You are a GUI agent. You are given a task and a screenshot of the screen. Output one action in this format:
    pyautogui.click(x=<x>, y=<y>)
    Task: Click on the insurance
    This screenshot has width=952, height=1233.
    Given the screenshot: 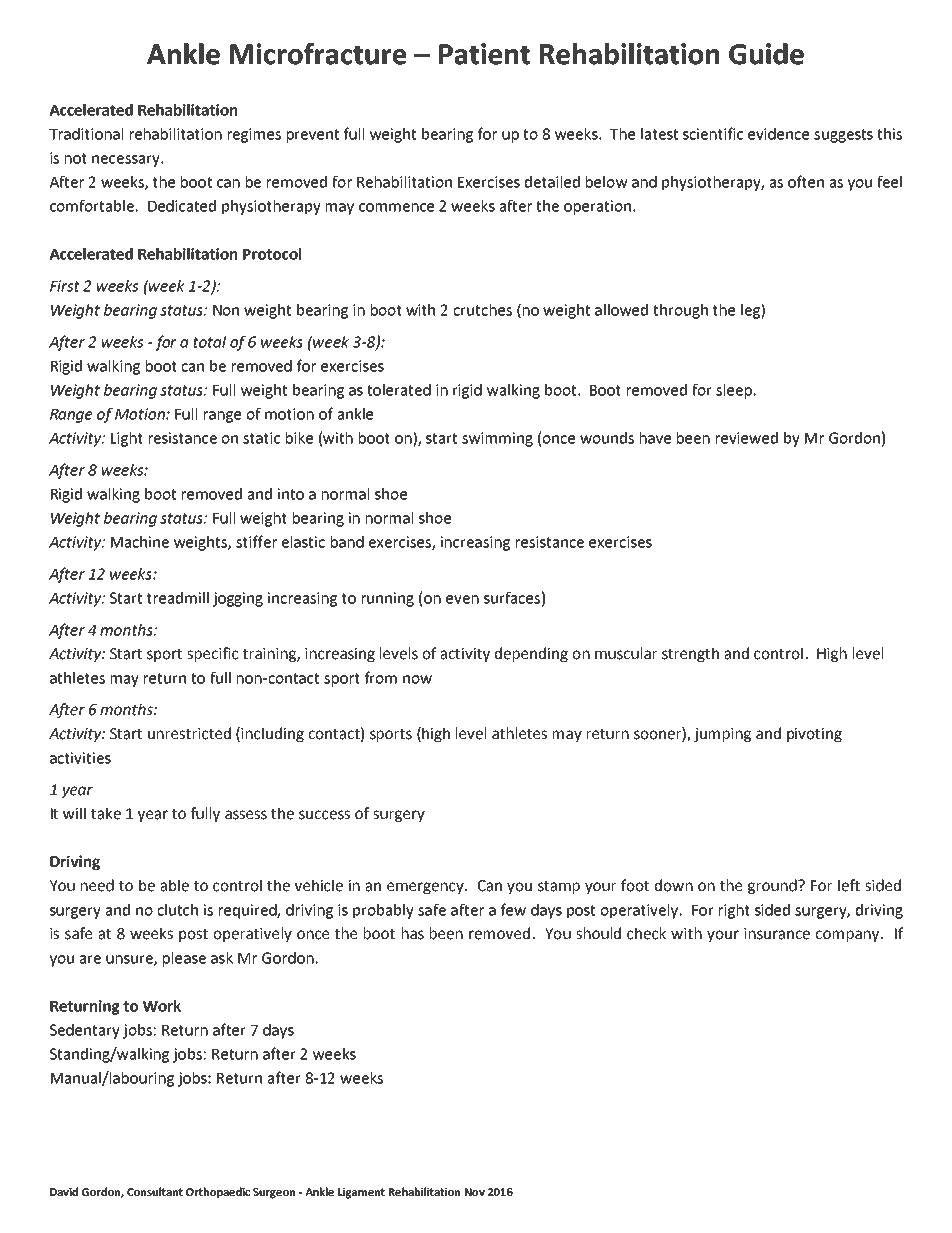 What is the action you would take?
    pyautogui.click(x=777, y=934)
